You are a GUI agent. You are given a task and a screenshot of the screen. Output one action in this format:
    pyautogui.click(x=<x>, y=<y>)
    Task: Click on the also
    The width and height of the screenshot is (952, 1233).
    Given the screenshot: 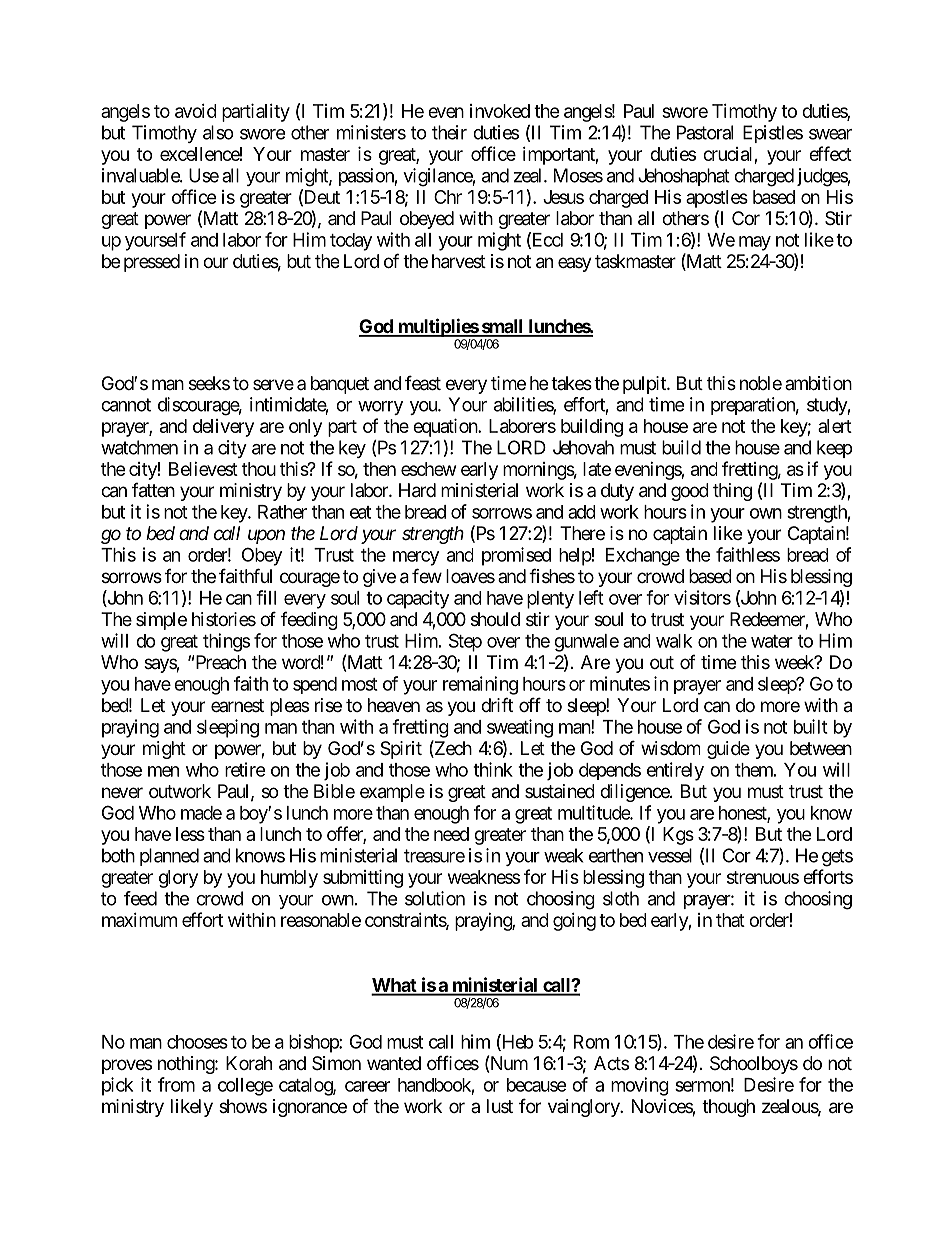 What is the action you would take?
    pyautogui.click(x=218, y=132)
